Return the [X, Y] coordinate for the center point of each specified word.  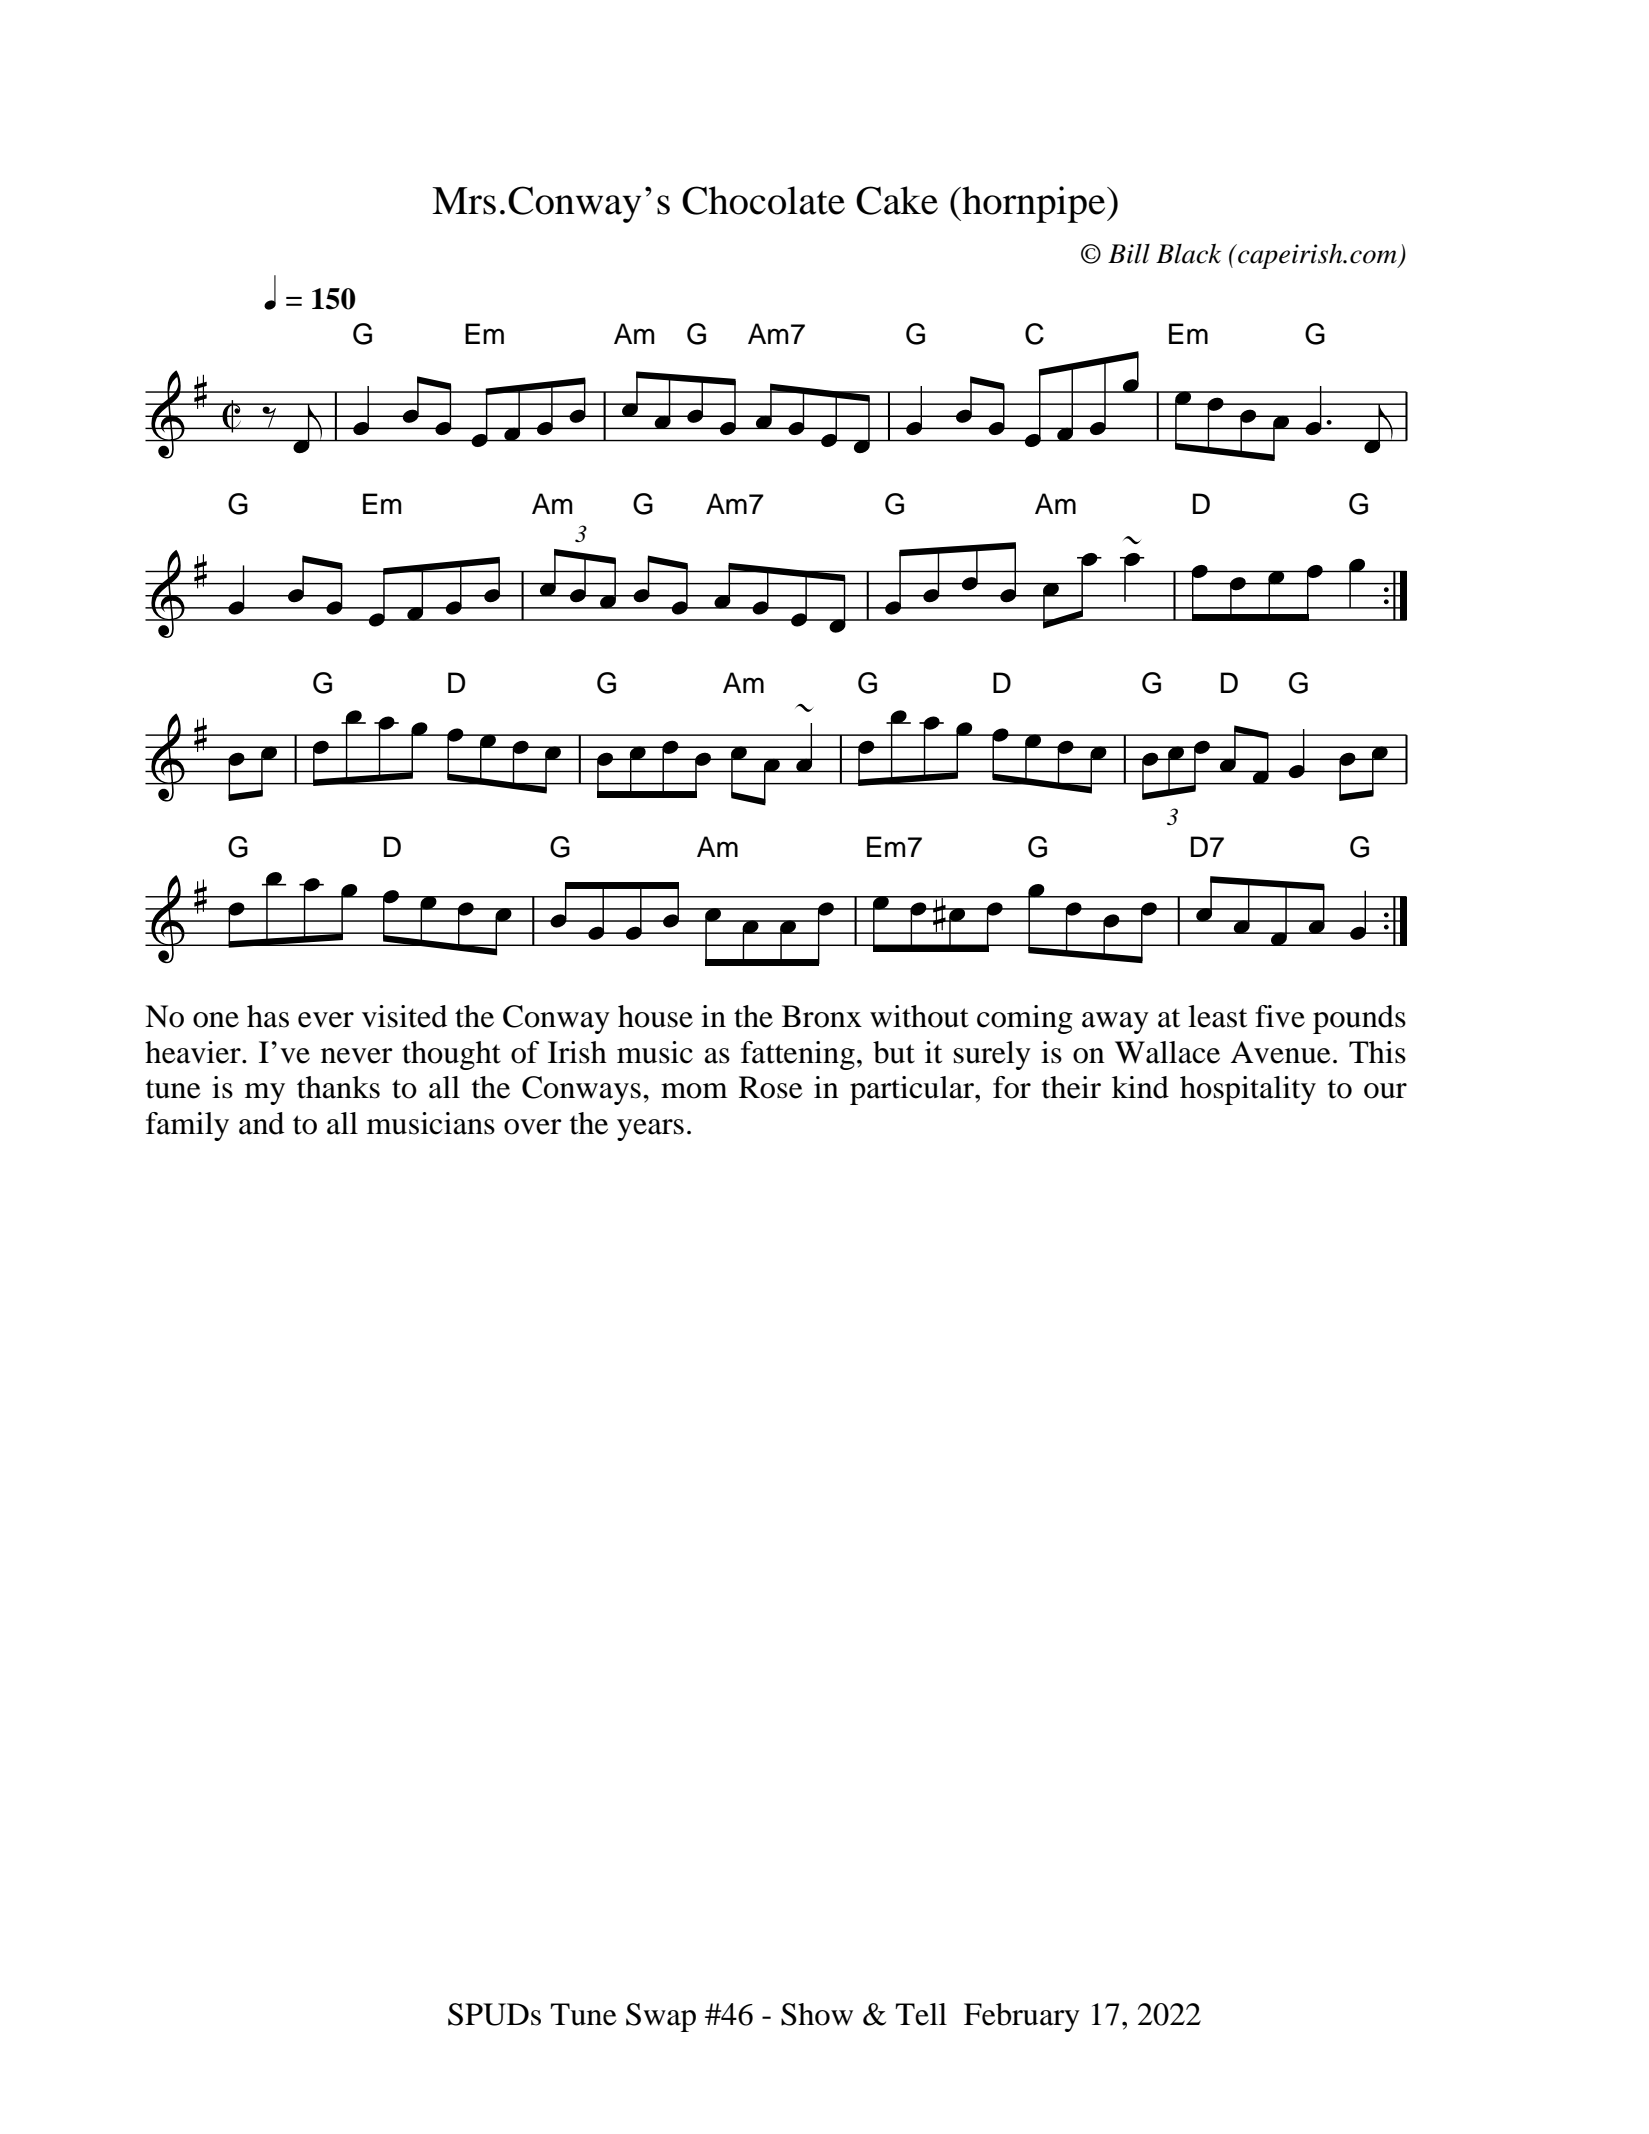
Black [1188, 253]
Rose [771, 1087]
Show [817, 2014]
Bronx [822, 1016]
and [261, 1123]
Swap [661, 2017]
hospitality [1248, 1090]
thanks [338, 1087]
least [1217, 1016]
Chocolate [763, 200]
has [268, 1016]
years [650, 1130]
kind [1140, 1087]
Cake [897, 200]
